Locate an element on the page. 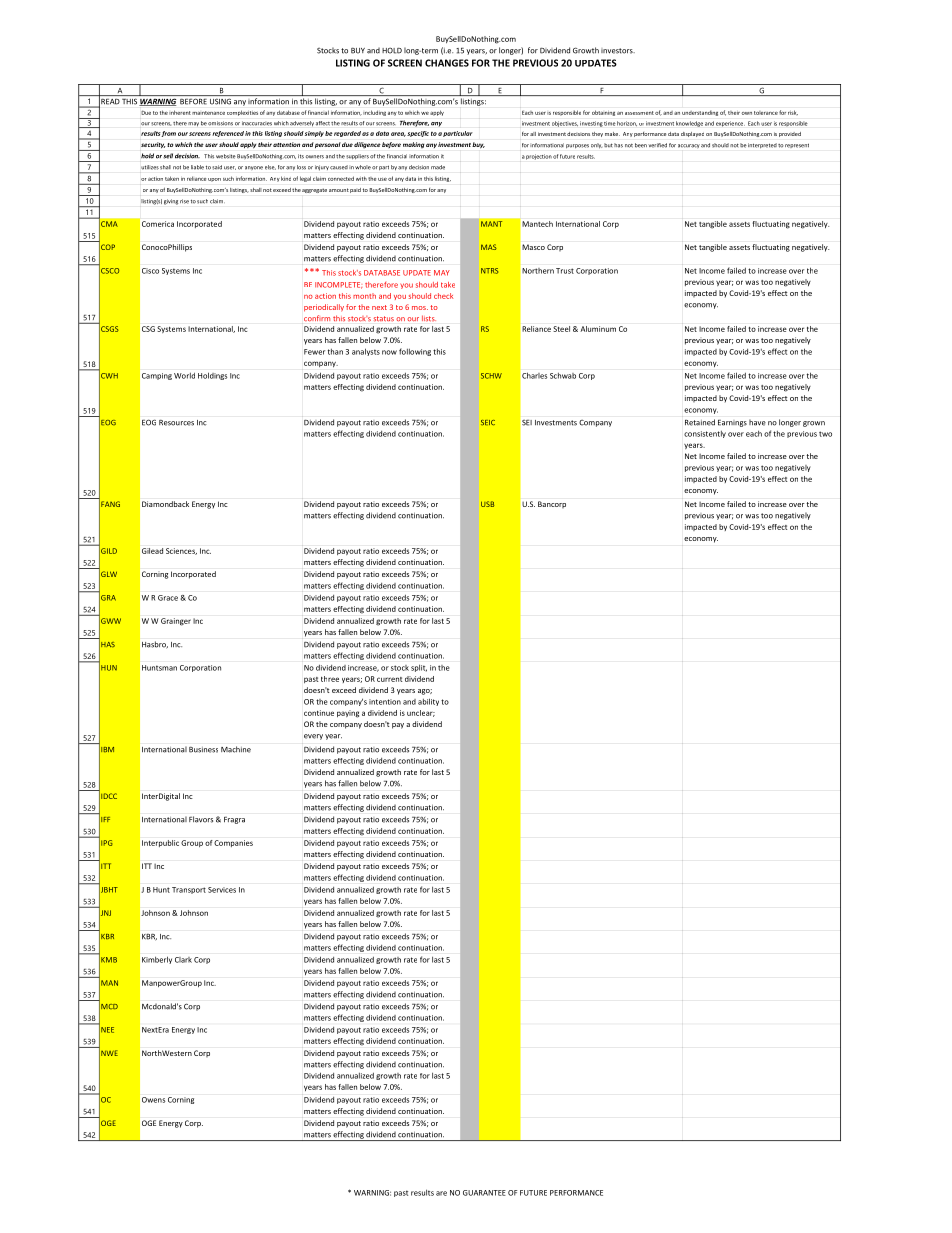 The image size is (952, 1233). Clark is located at coordinates (183, 960).
